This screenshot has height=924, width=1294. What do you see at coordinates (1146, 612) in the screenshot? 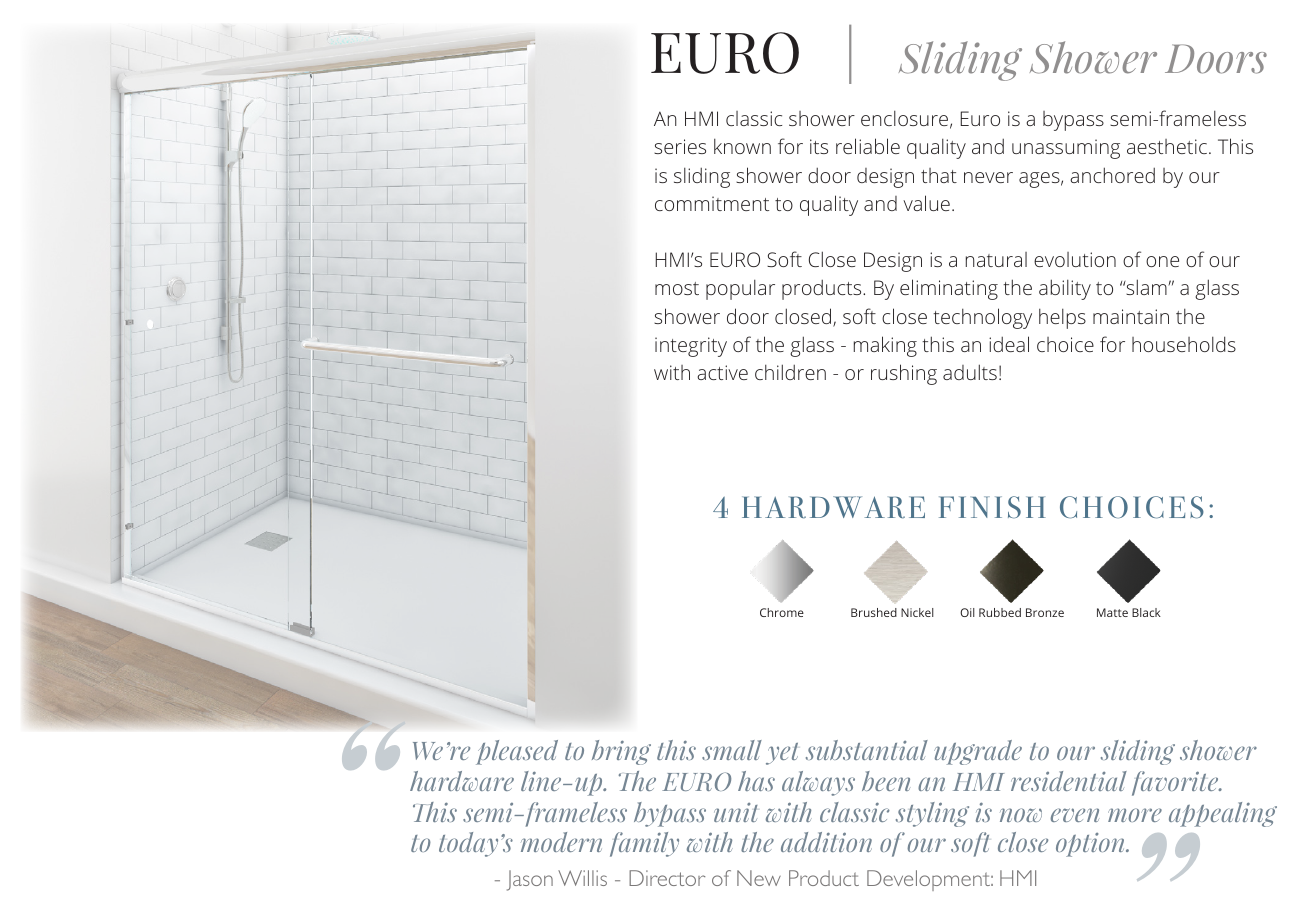
I see `Black` at bounding box center [1146, 612].
